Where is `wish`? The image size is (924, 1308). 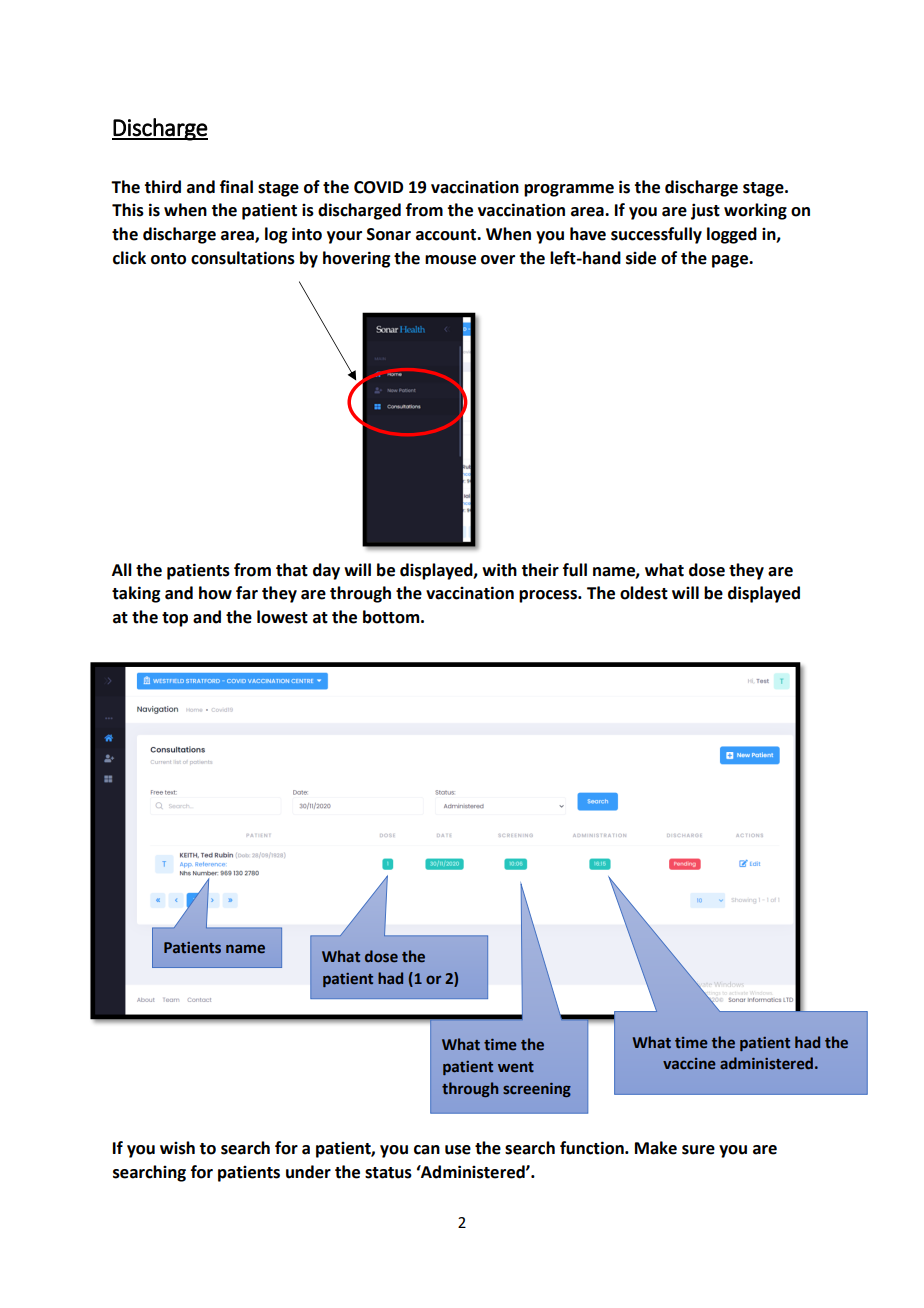 wish is located at coordinates (177, 1148).
